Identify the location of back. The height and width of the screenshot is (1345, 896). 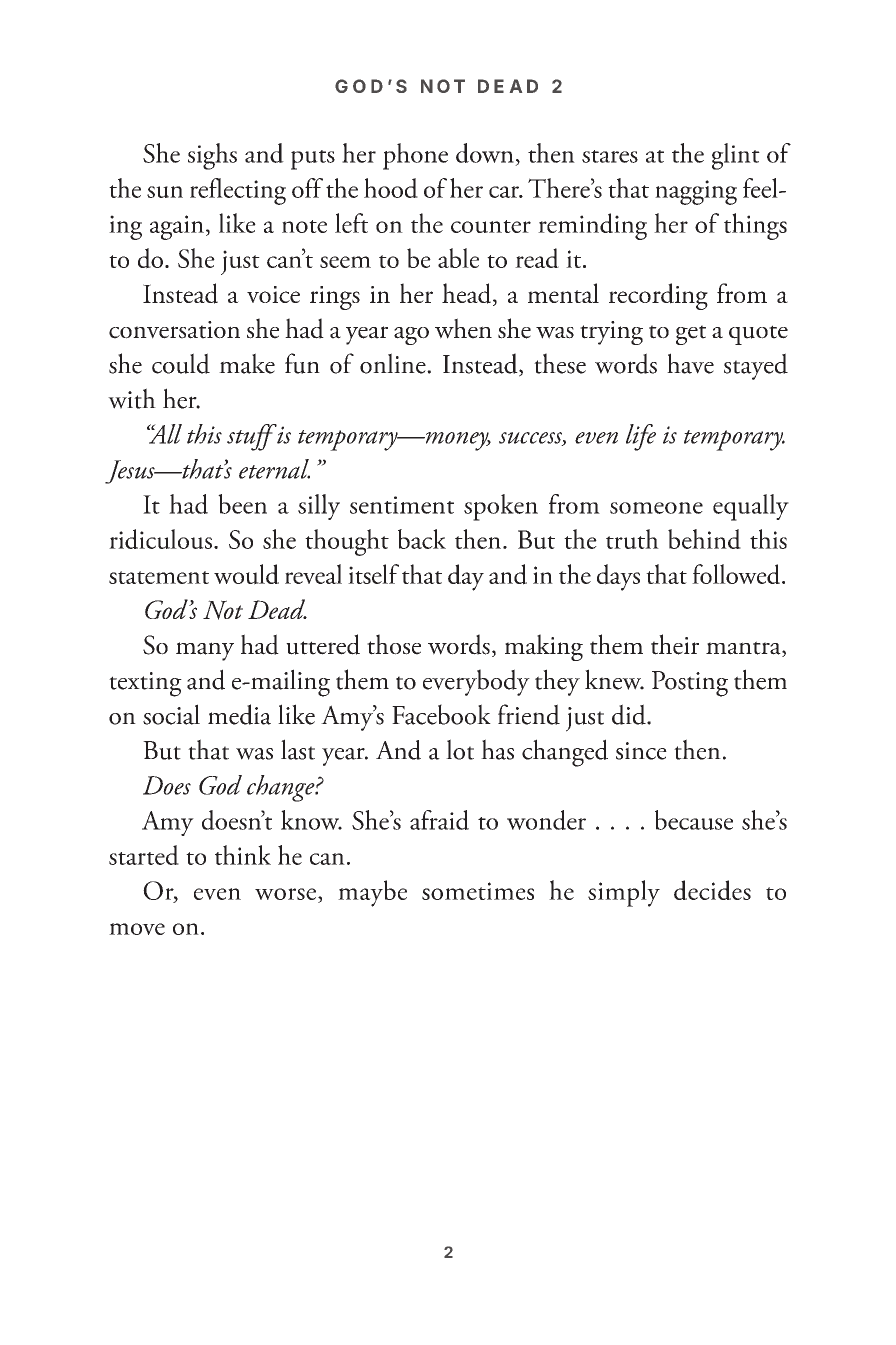
(422, 539).
